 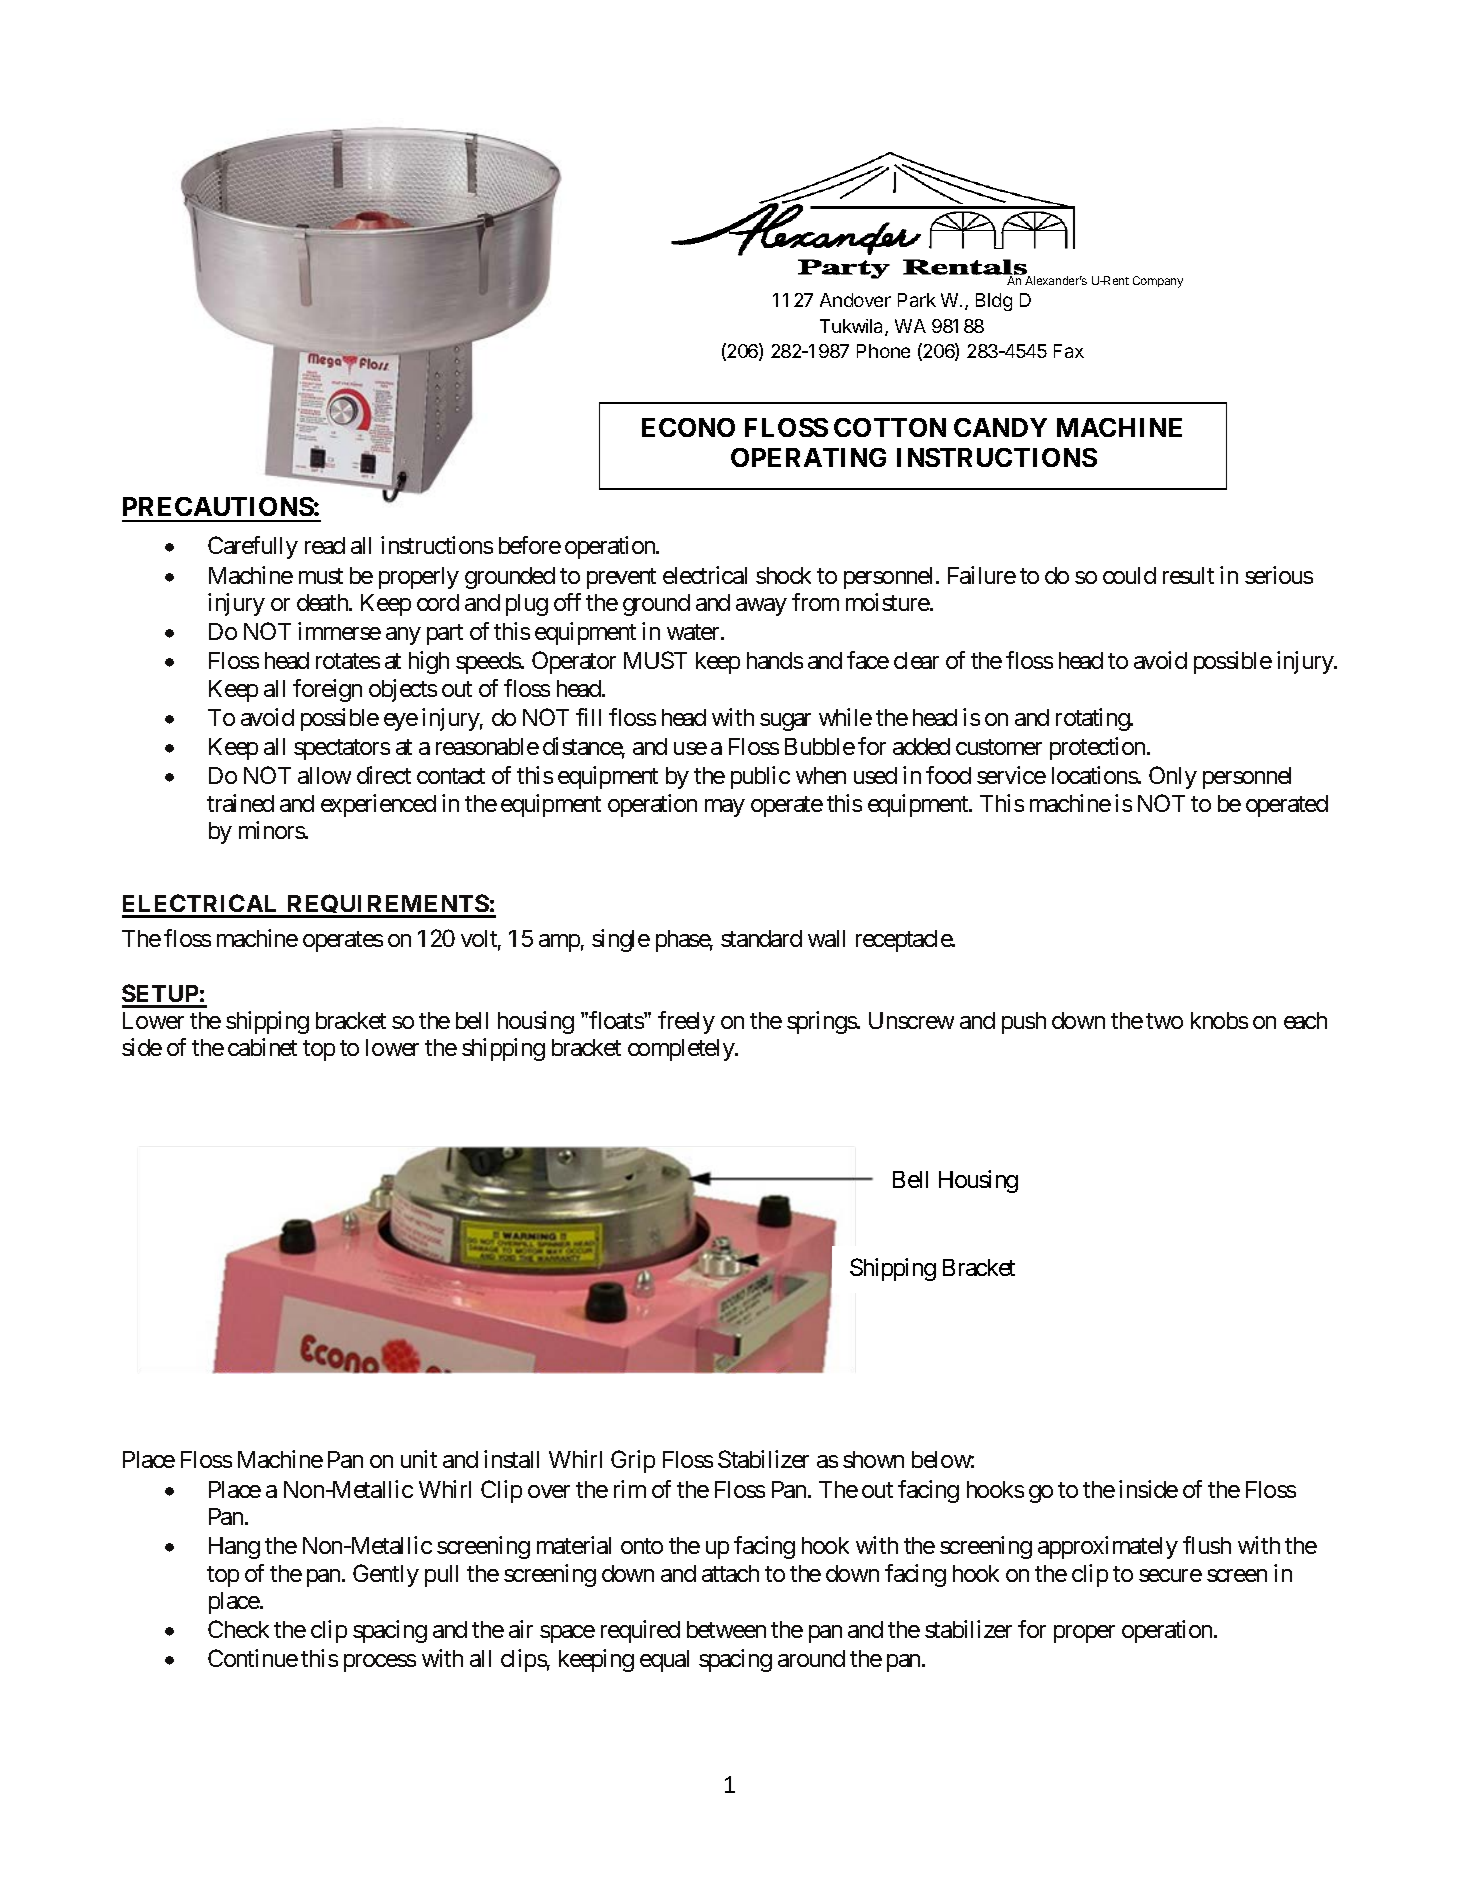 I want to click on two, so click(x=1164, y=1021).
